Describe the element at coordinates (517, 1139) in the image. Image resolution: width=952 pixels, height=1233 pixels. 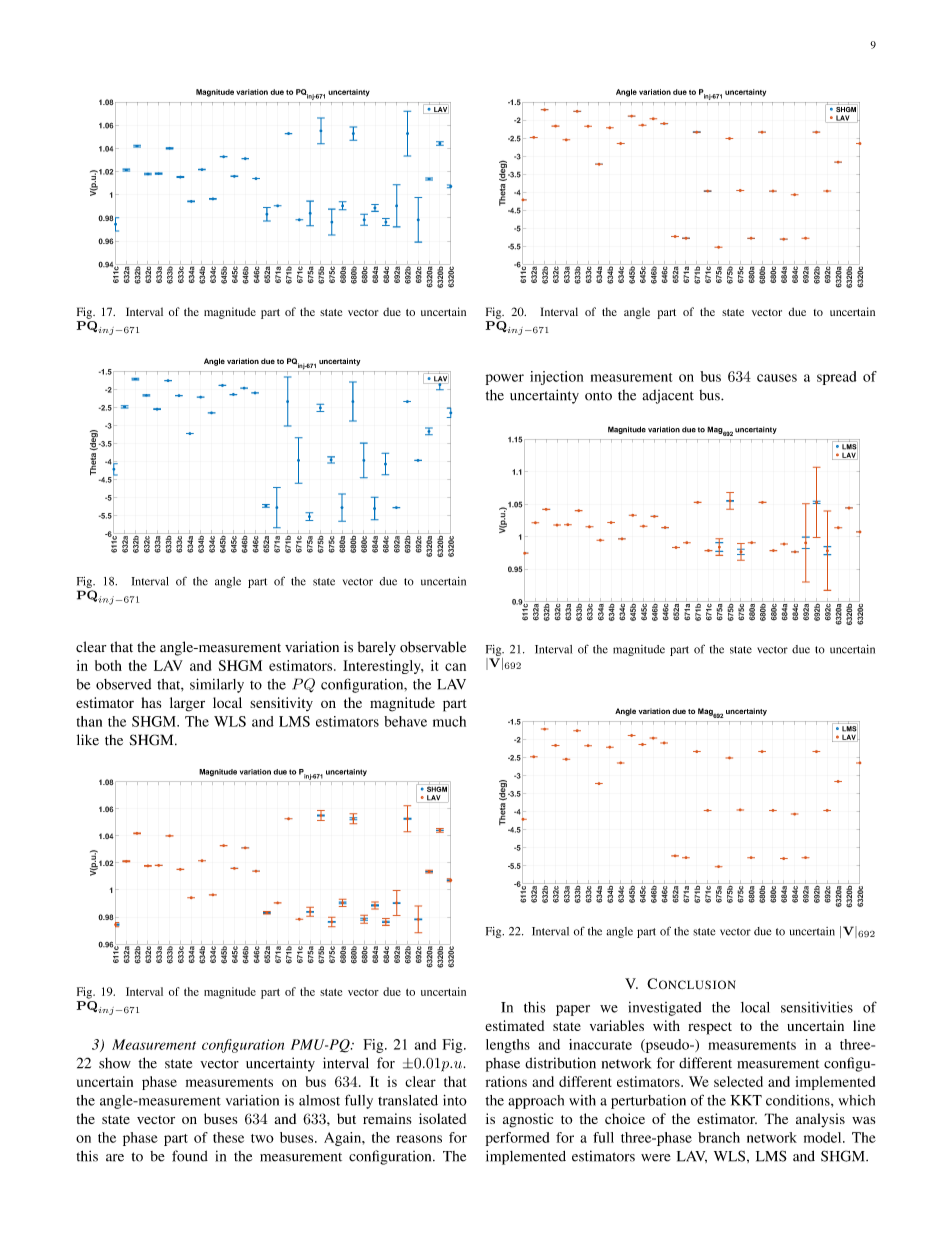
I see `performed` at that location.
